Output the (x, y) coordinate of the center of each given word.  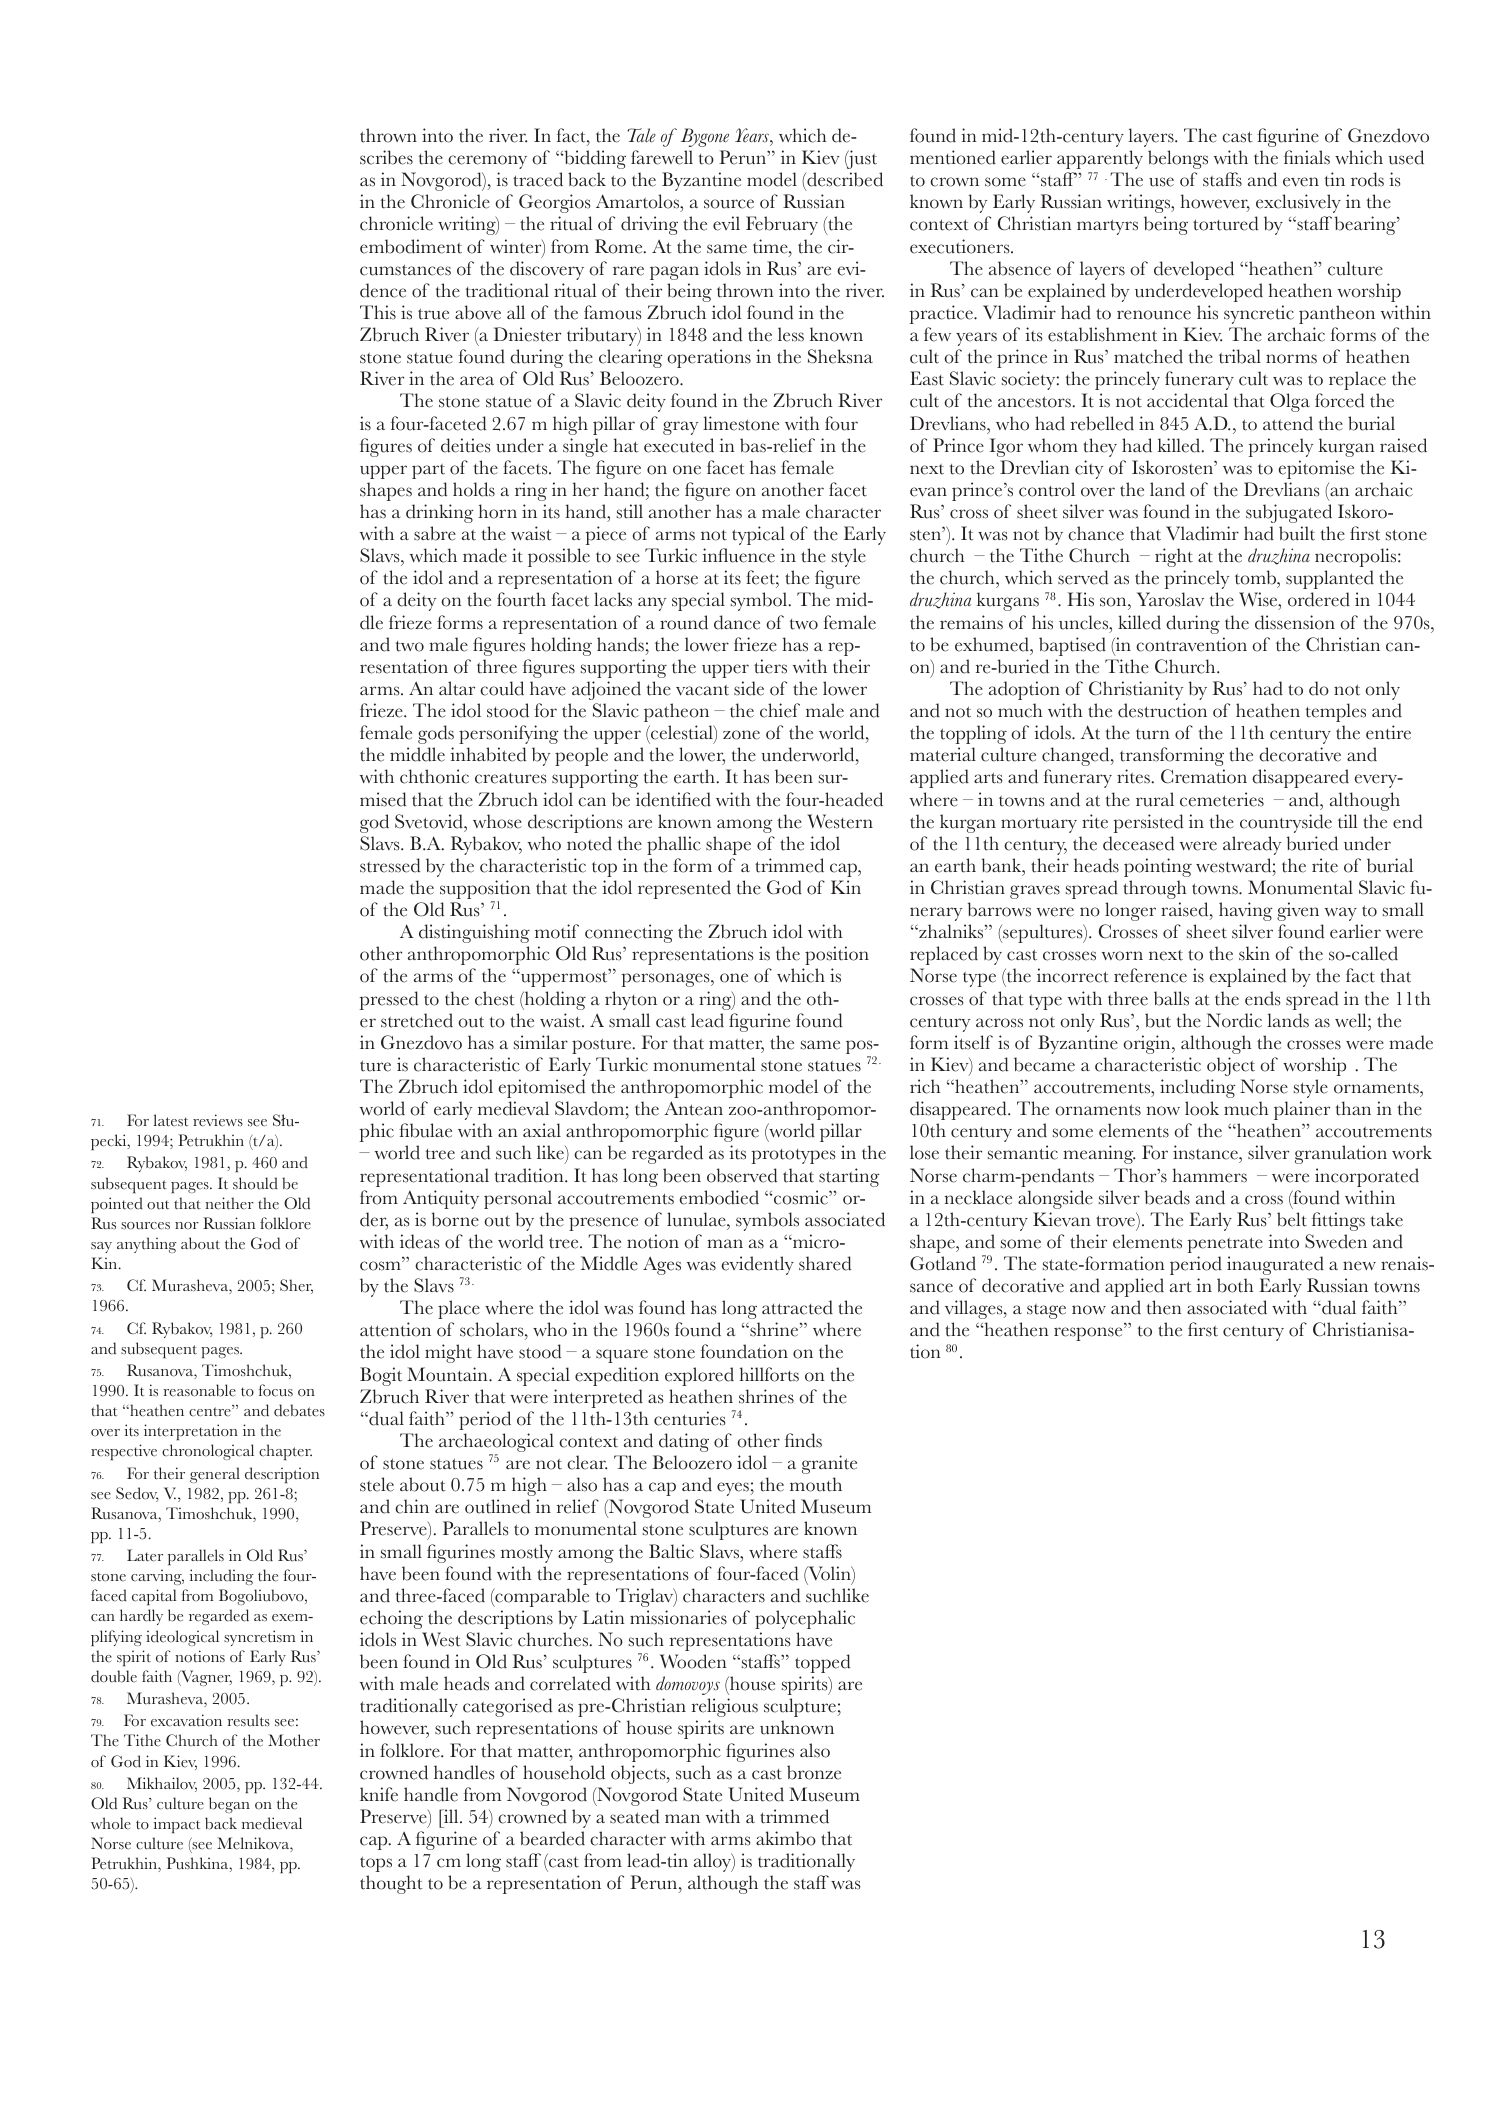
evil (726, 223)
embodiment (411, 246)
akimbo (786, 1838)
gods (436, 734)
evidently (758, 1265)
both (1235, 1285)
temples (1336, 712)
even (1301, 182)
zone (741, 735)
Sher (296, 1286)
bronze (814, 1772)
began (229, 1805)
